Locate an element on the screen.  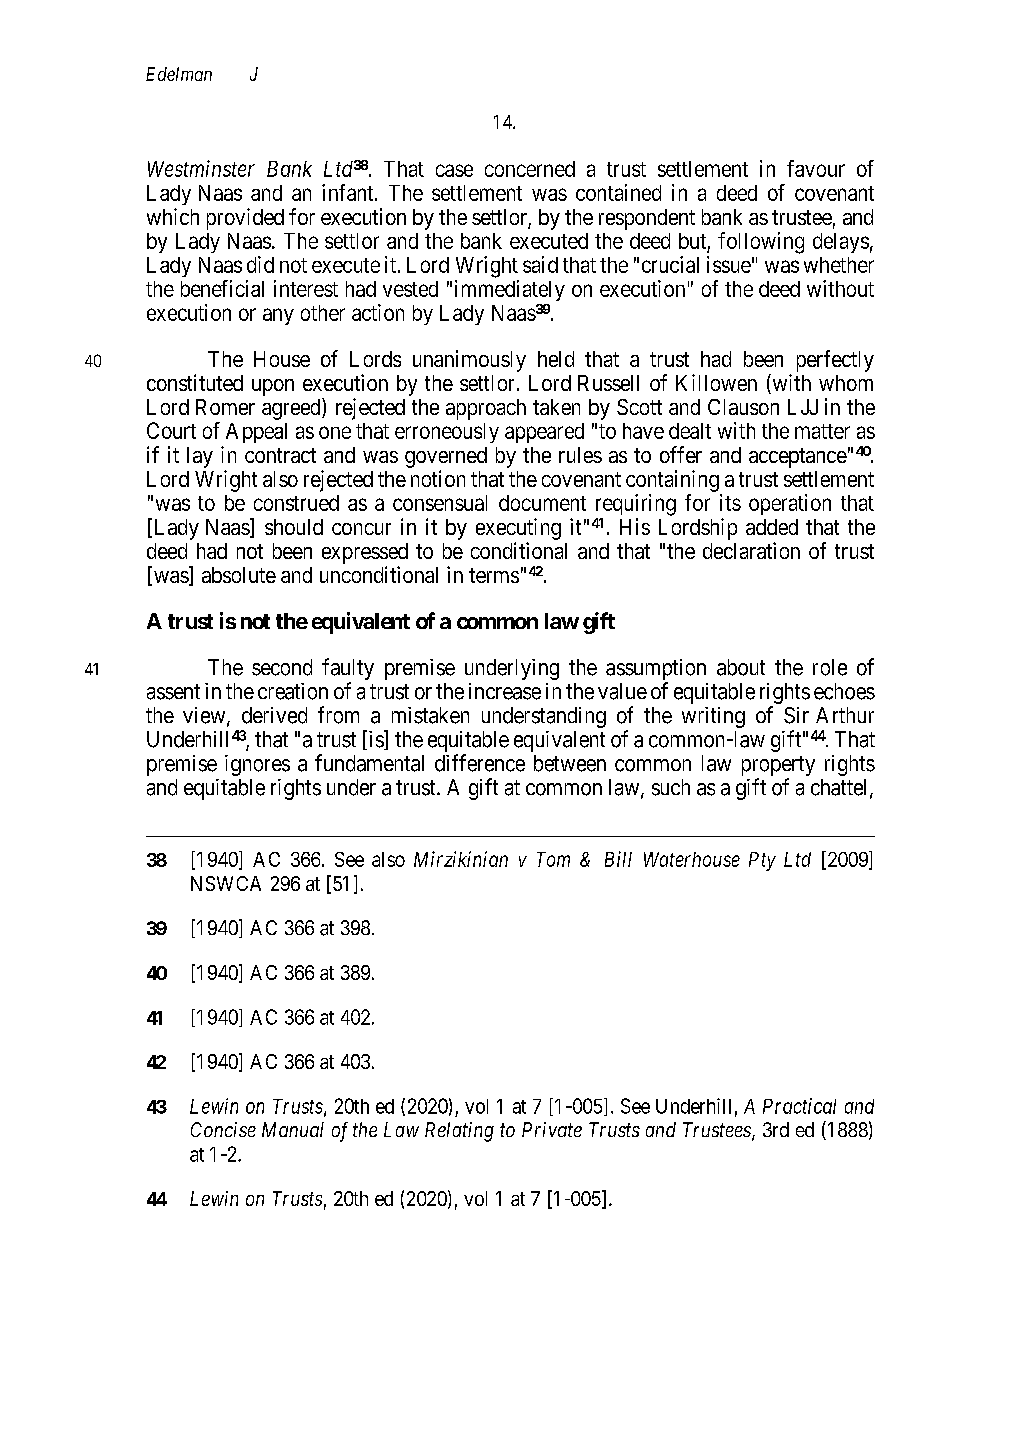
Practical is located at coordinates (799, 1106).
